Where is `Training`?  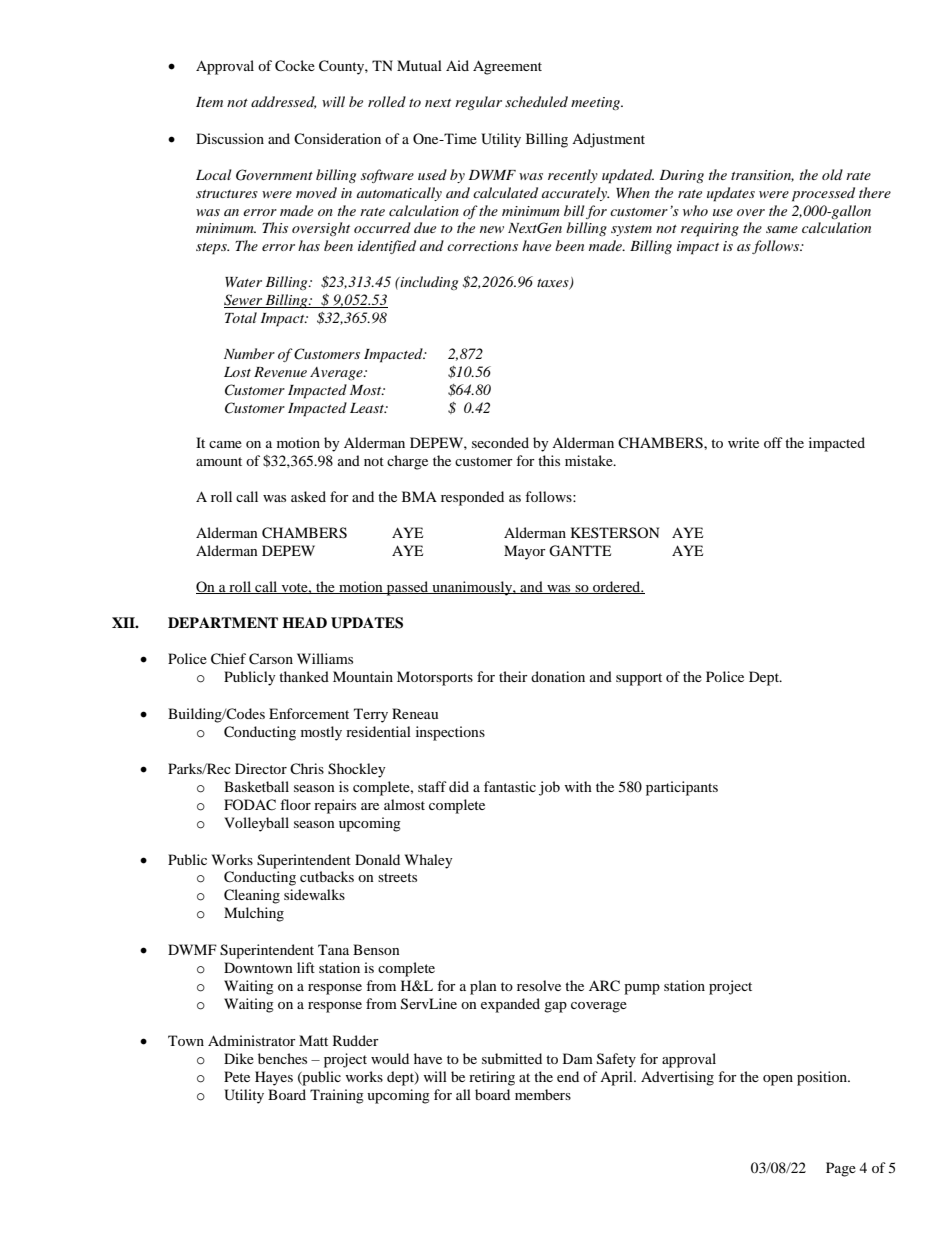 Training is located at coordinates (337, 1096).
